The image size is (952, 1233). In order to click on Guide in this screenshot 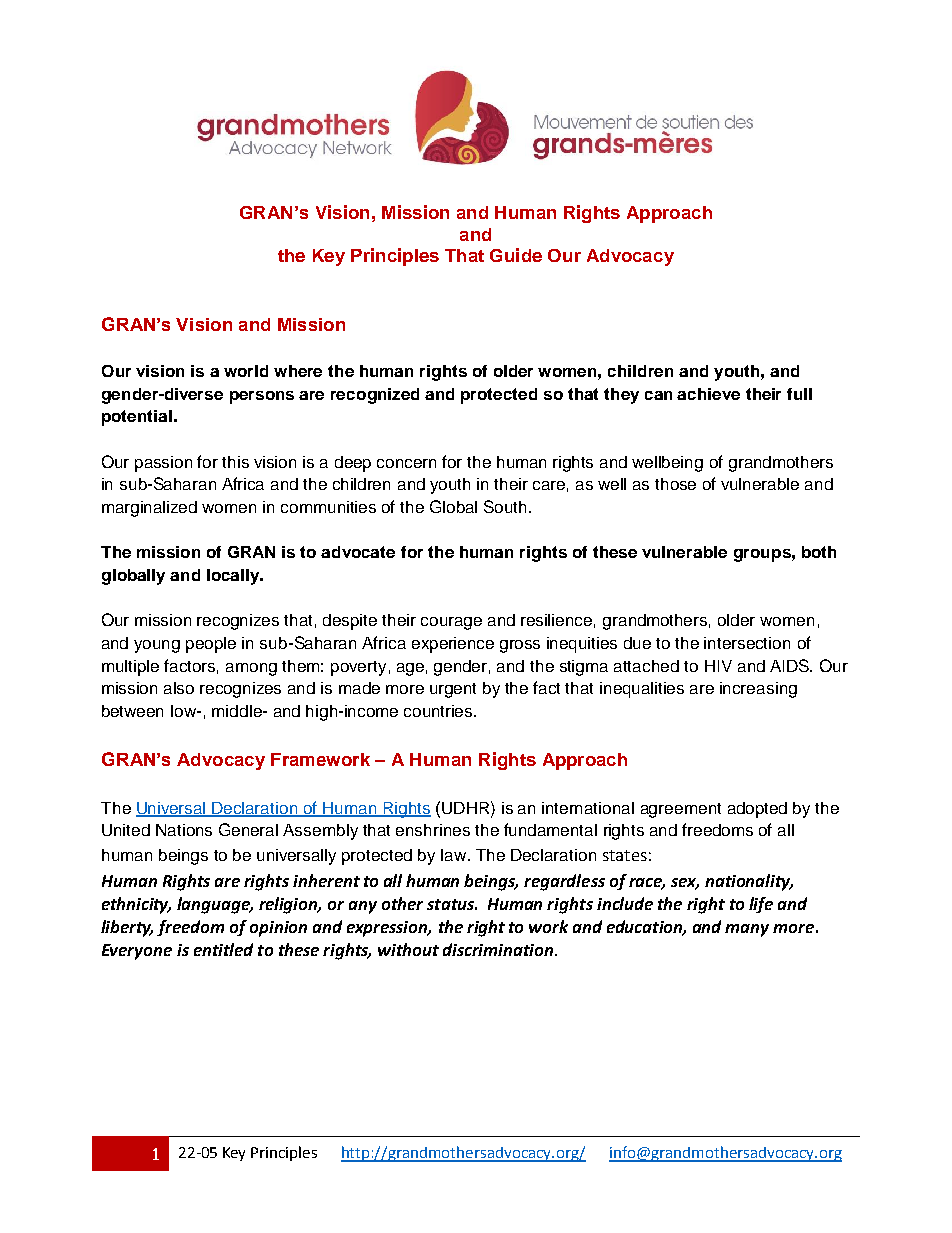, I will do `click(516, 255)`.
